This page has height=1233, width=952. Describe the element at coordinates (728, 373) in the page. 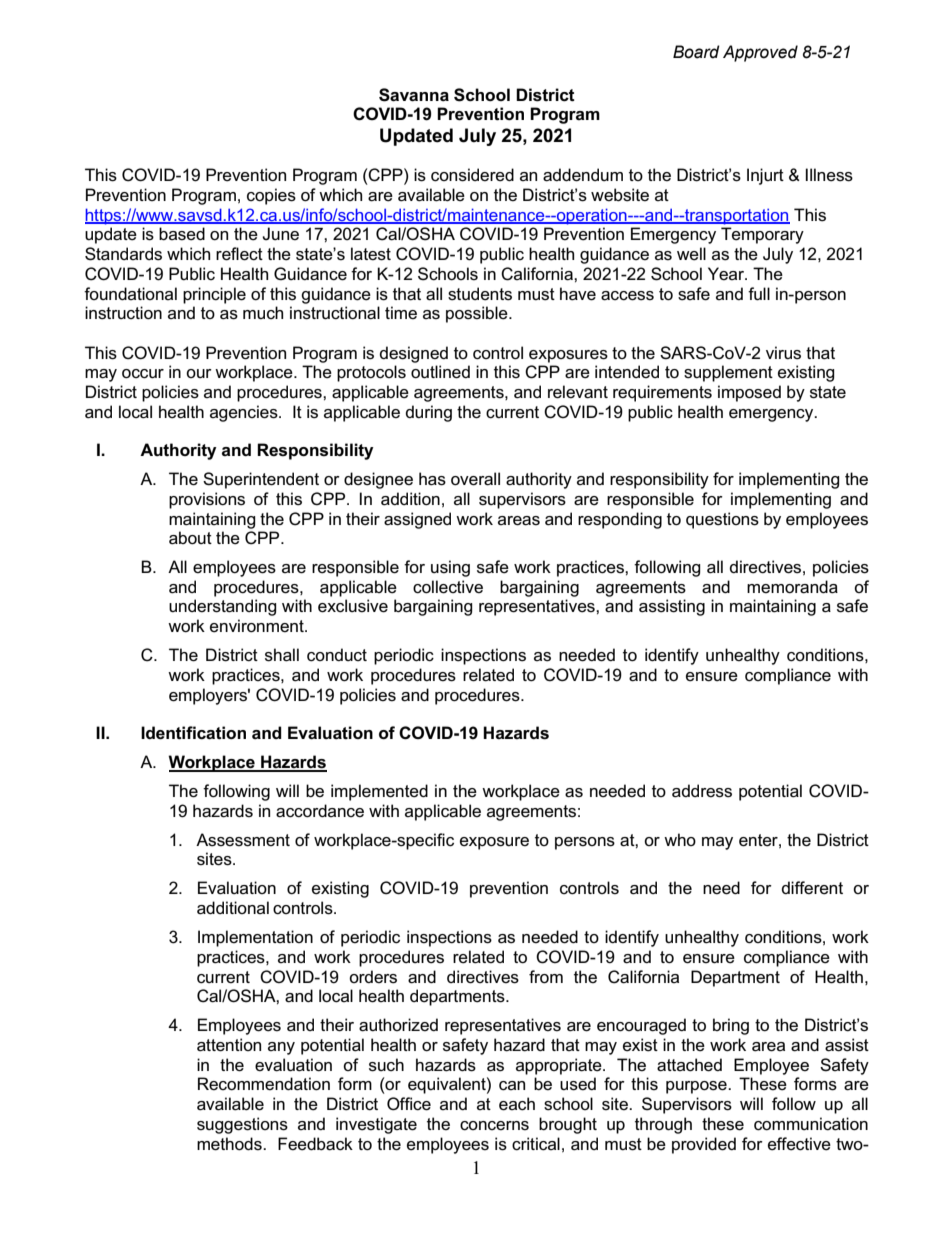

I see `supplement` at that location.
